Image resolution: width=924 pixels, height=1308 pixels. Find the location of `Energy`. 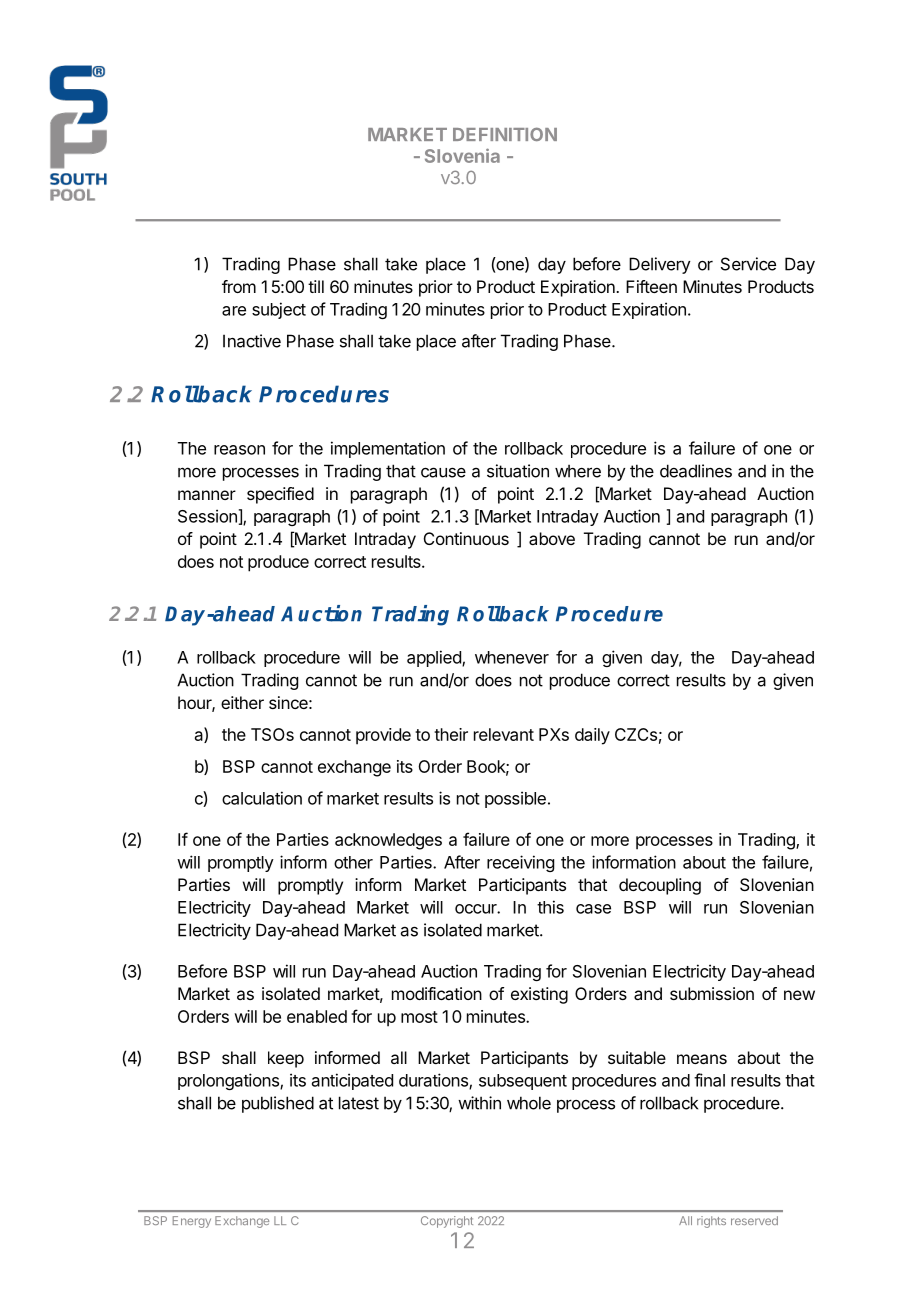

Energy is located at coordinates (192, 1222).
